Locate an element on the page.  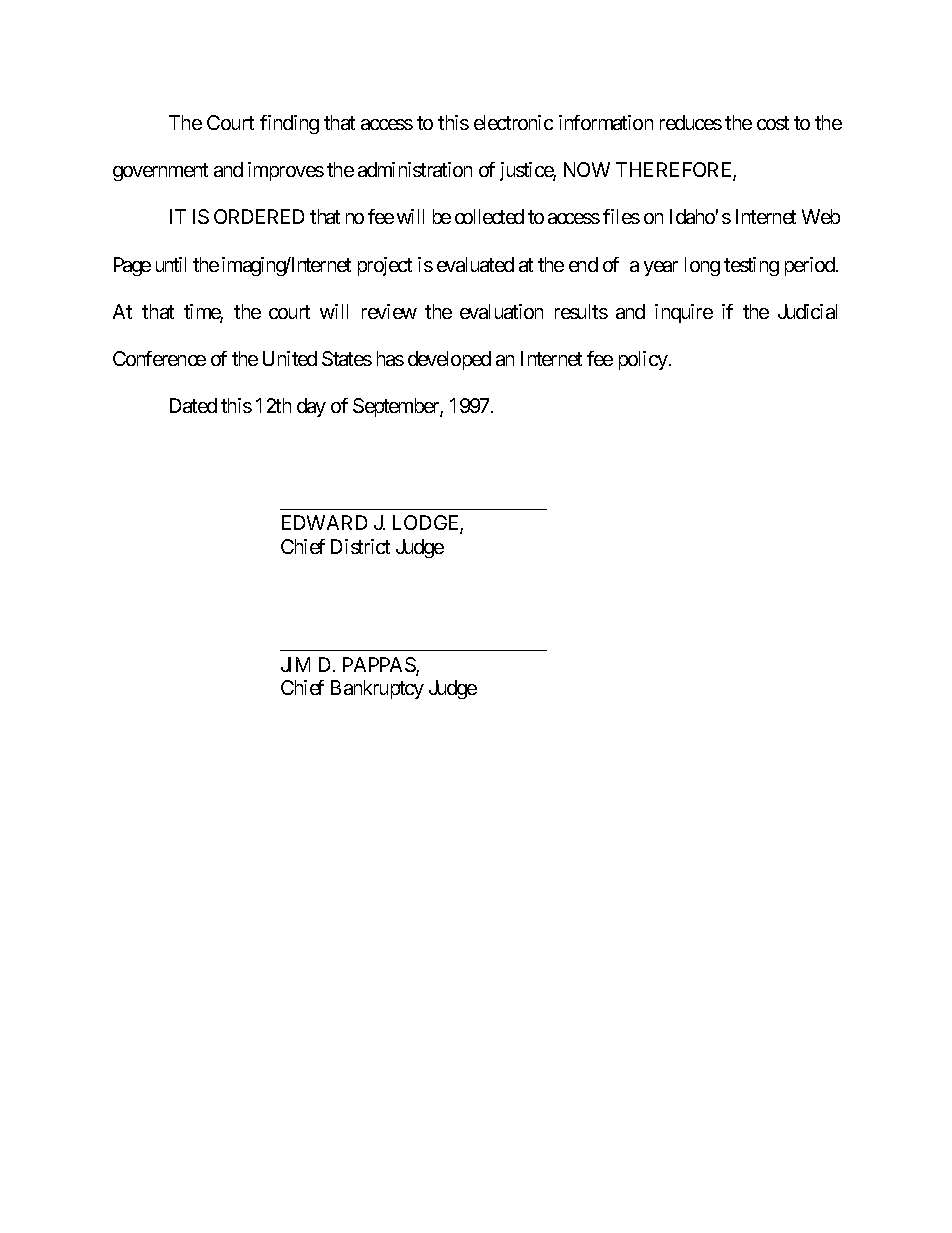
finding is located at coordinates (289, 124).
